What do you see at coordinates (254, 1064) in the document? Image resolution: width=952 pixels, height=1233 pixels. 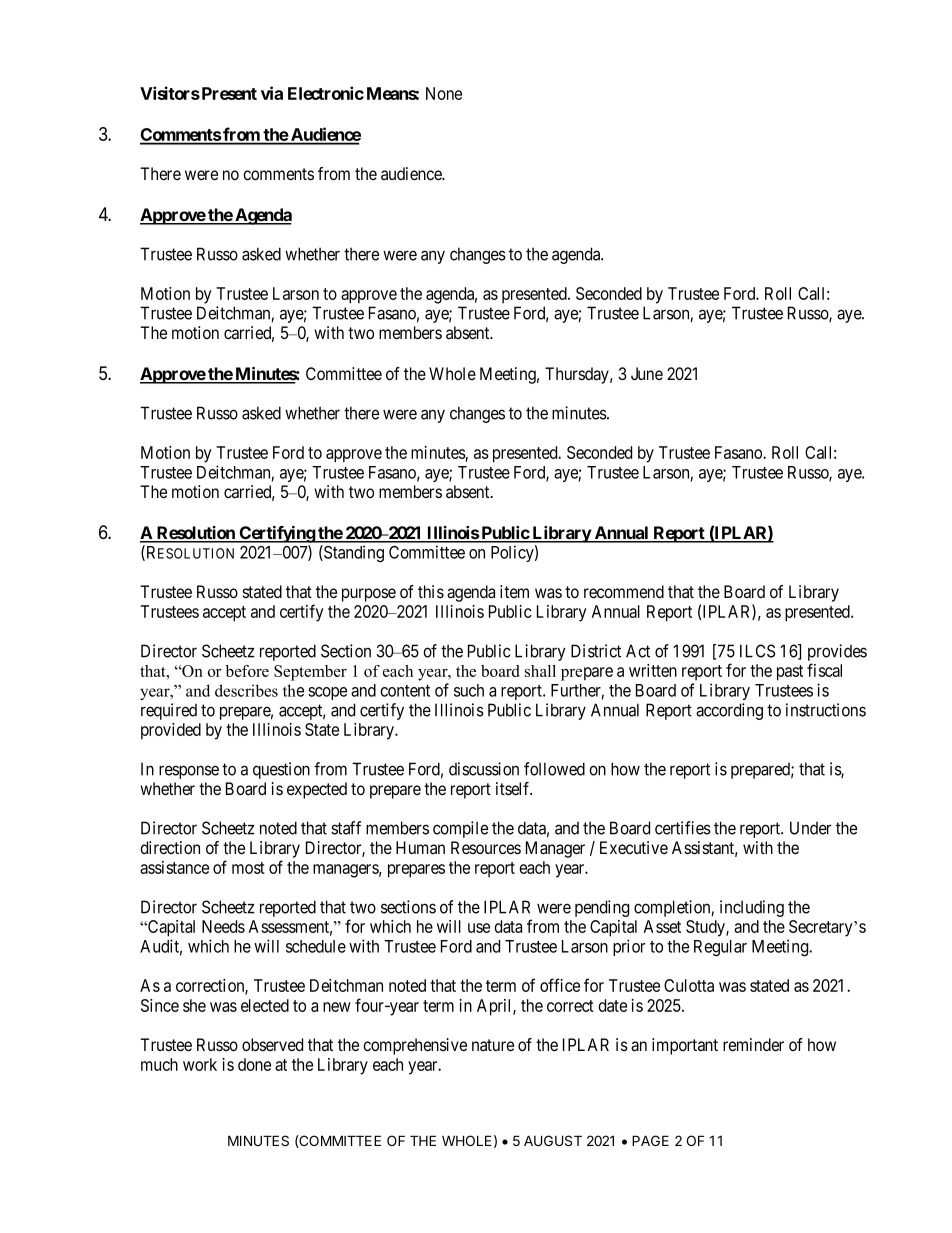 I see `done` at bounding box center [254, 1064].
